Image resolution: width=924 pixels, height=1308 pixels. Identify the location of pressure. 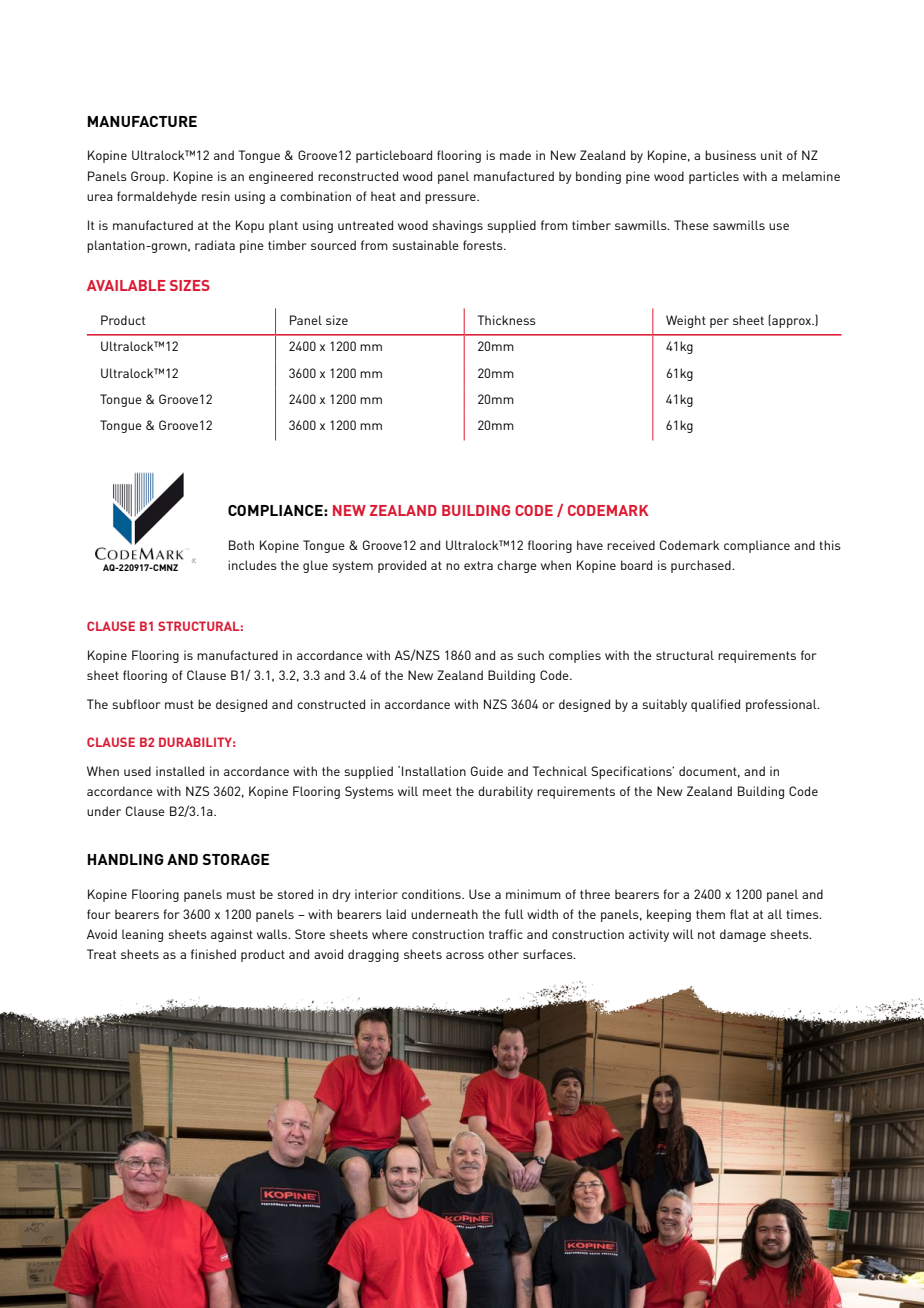
(451, 199).
